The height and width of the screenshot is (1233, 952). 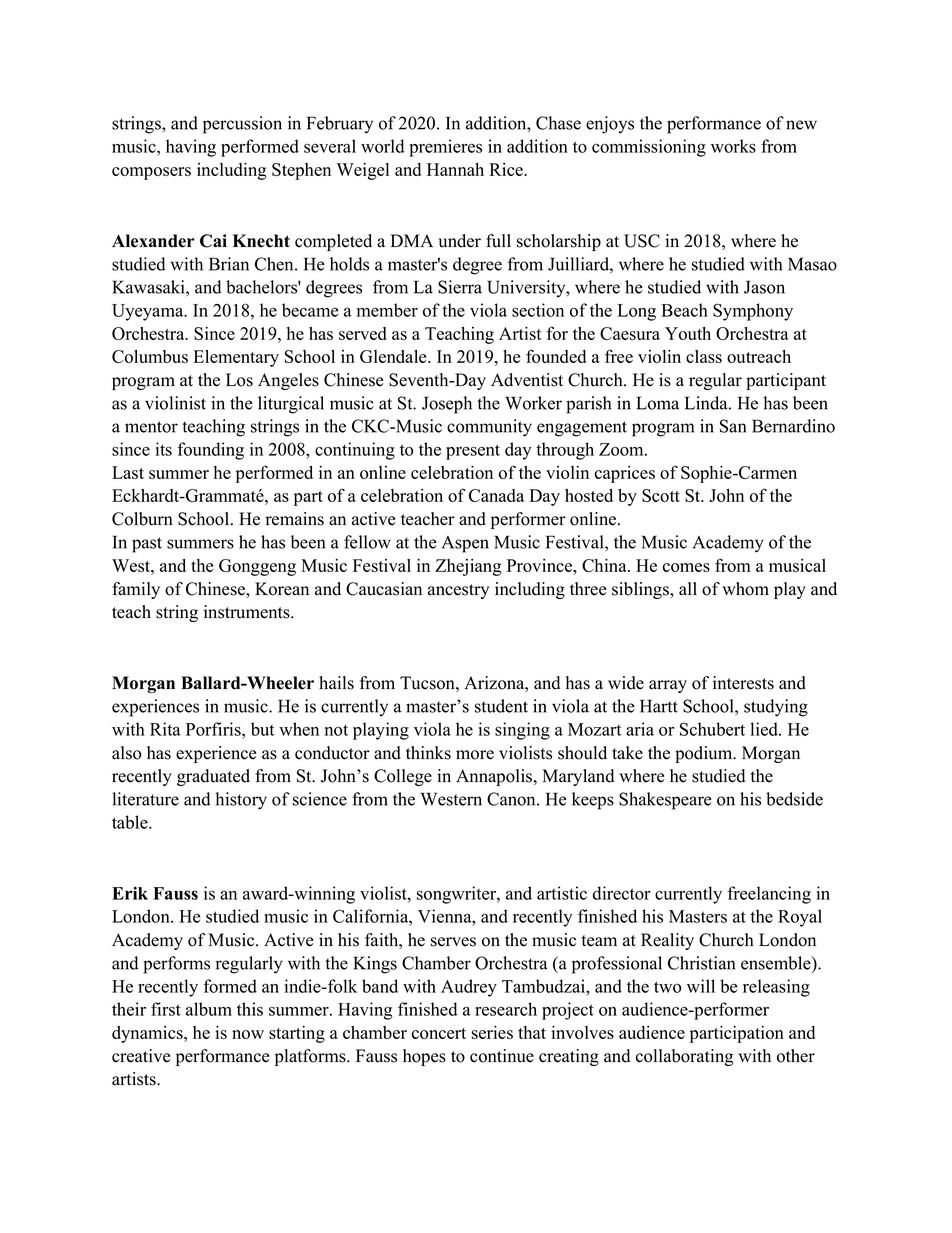 I want to click on instruments, so click(x=248, y=612).
